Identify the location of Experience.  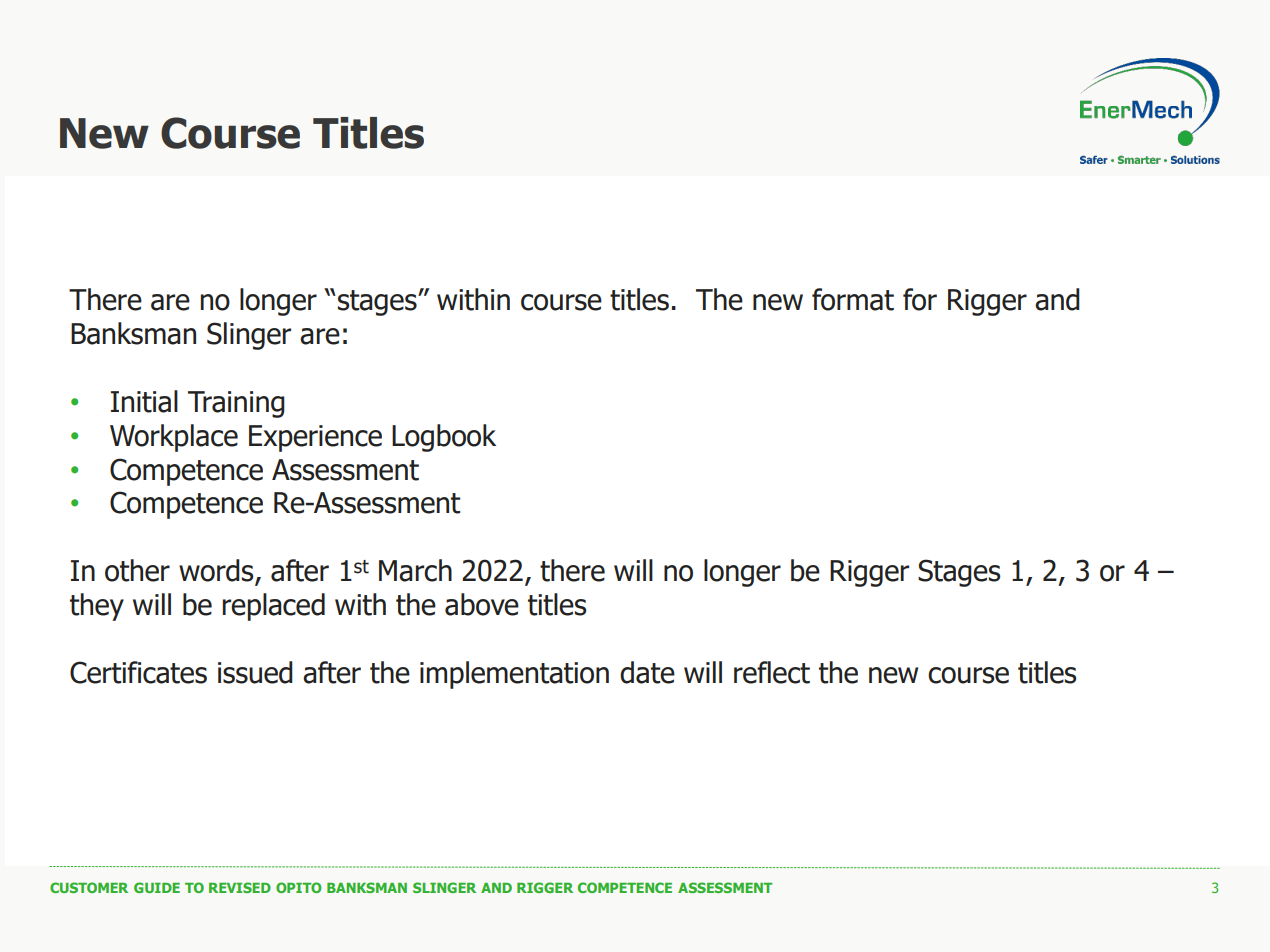
(315, 438).
